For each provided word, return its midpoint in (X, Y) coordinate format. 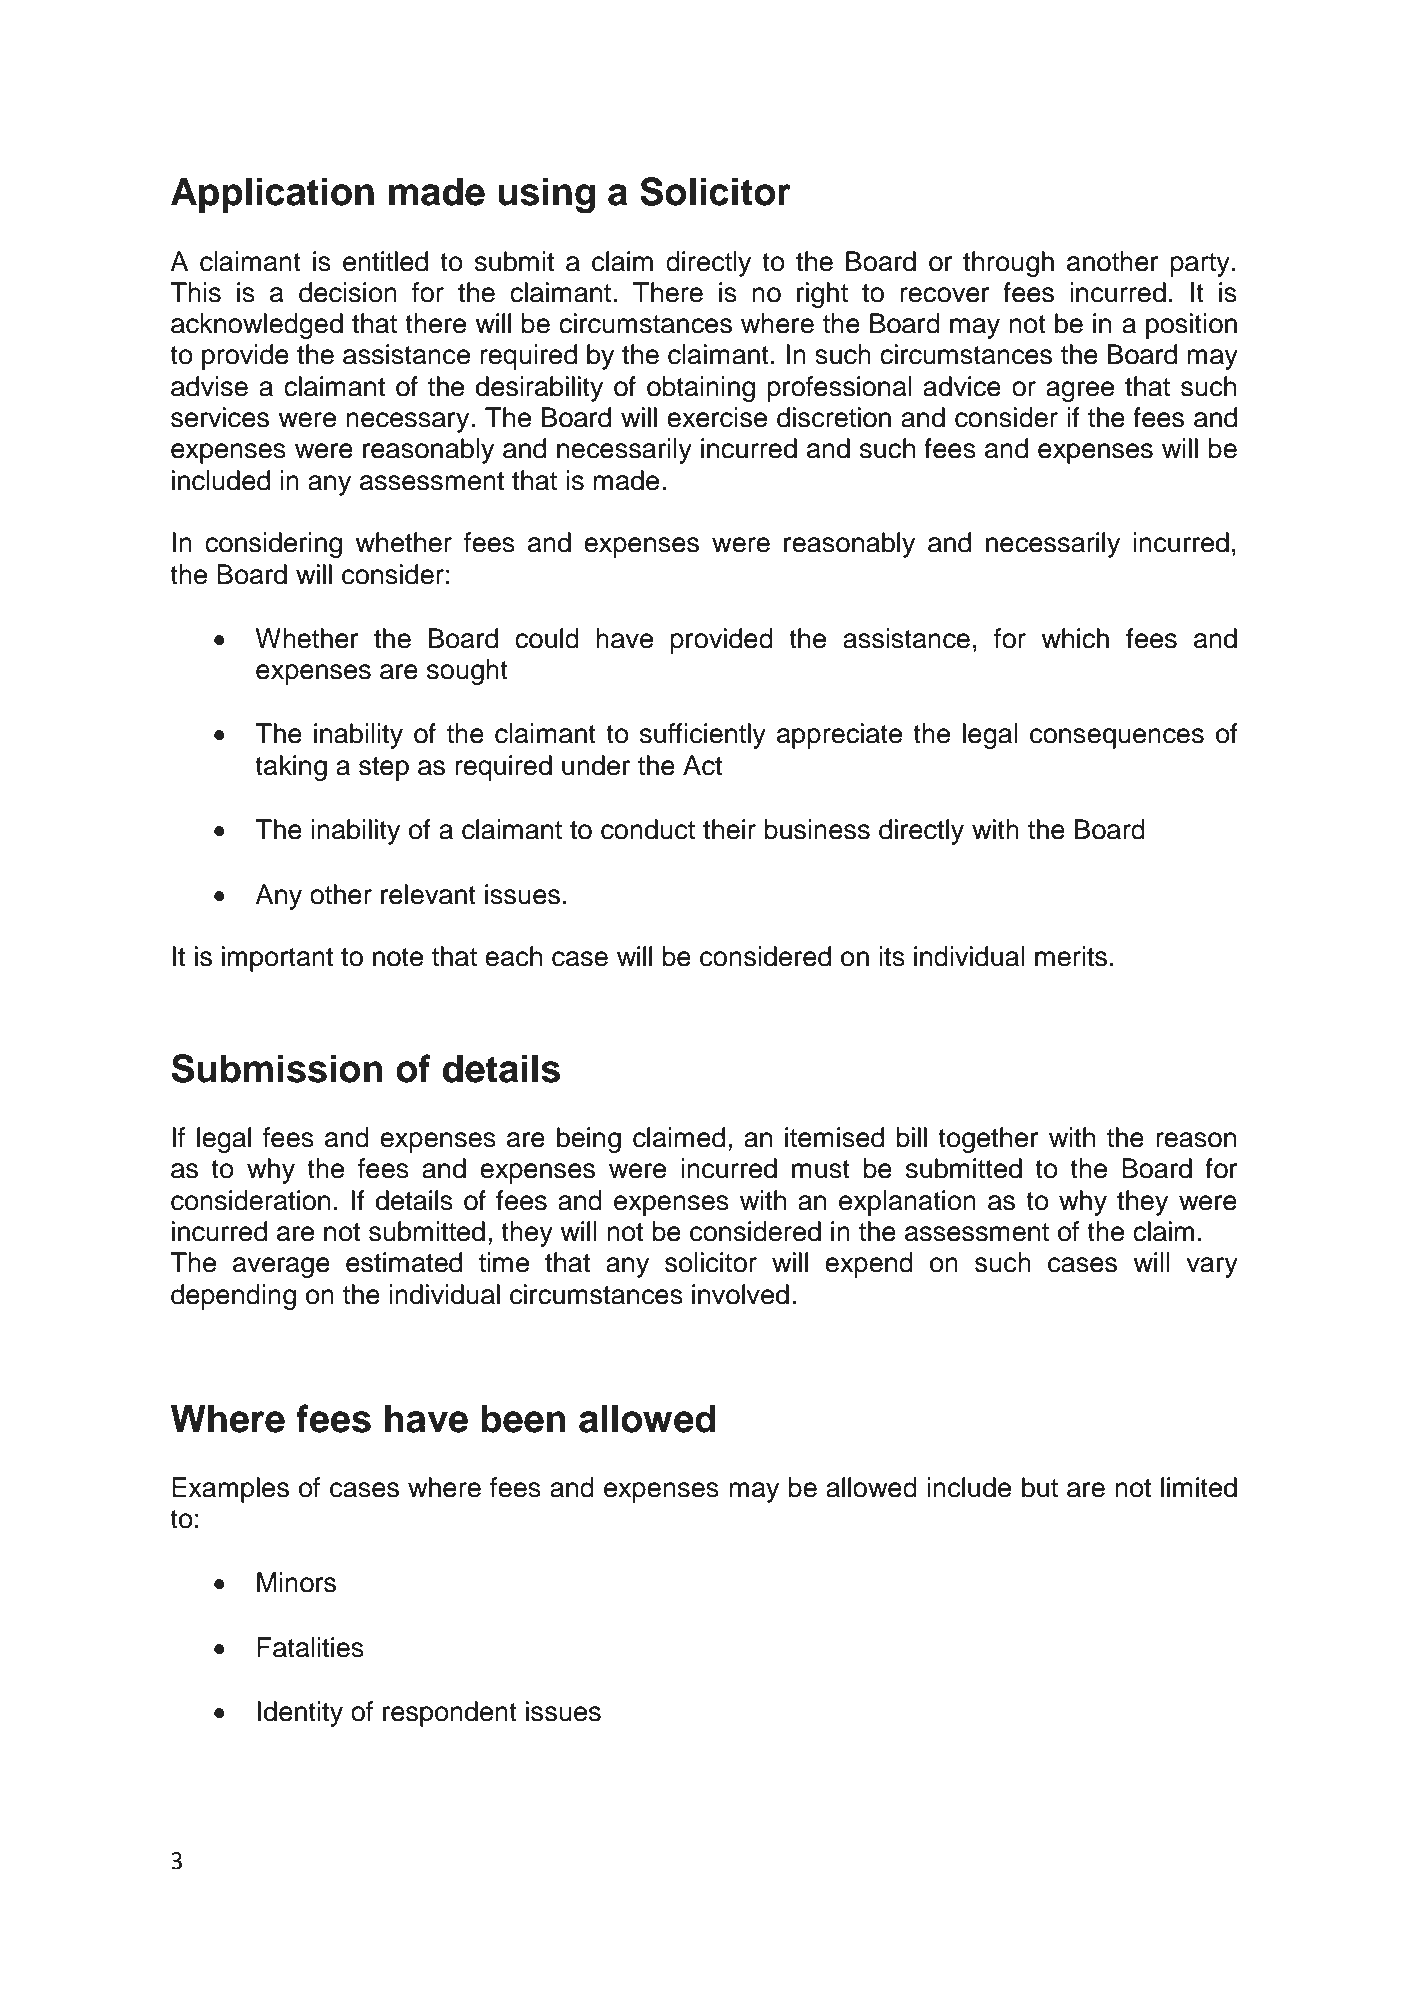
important (277, 959)
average (281, 1267)
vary (1212, 1267)
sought (467, 672)
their (729, 829)
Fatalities (310, 1647)
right (822, 295)
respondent (450, 1714)
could (547, 638)
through (1008, 264)
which (1075, 638)
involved (740, 1294)
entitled (385, 261)
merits (1071, 956)
